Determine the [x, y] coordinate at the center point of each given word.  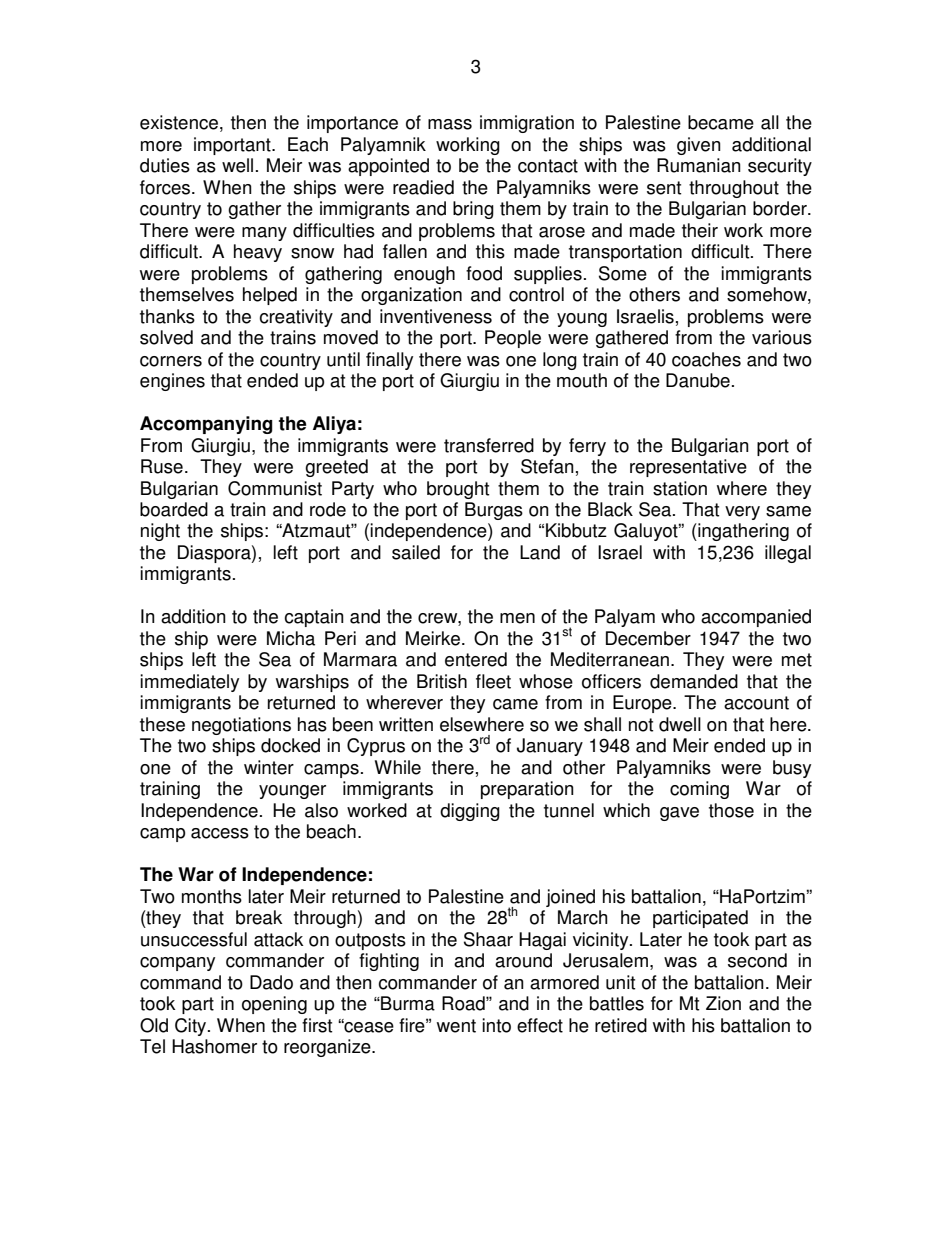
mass [450, 124]
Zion [723, 1003]
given [699, 146]
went [456, 1026]
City [192, 1027]
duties [165, 165]
